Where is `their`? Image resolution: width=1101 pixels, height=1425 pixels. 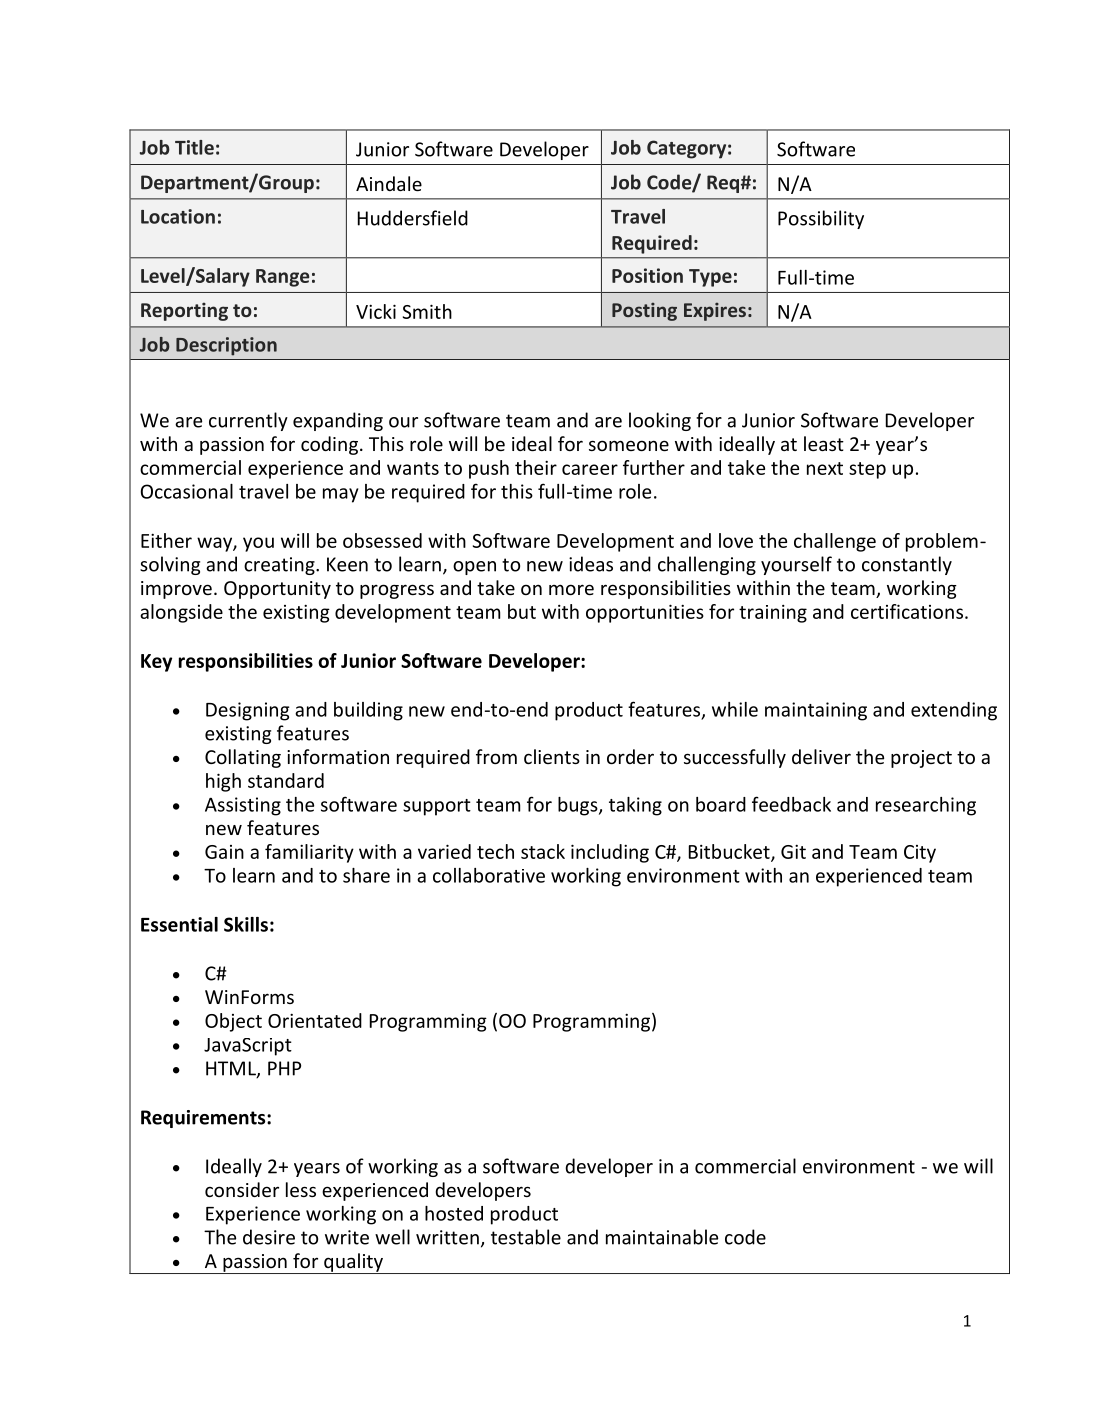 their is located at coordinates (536, 467).
